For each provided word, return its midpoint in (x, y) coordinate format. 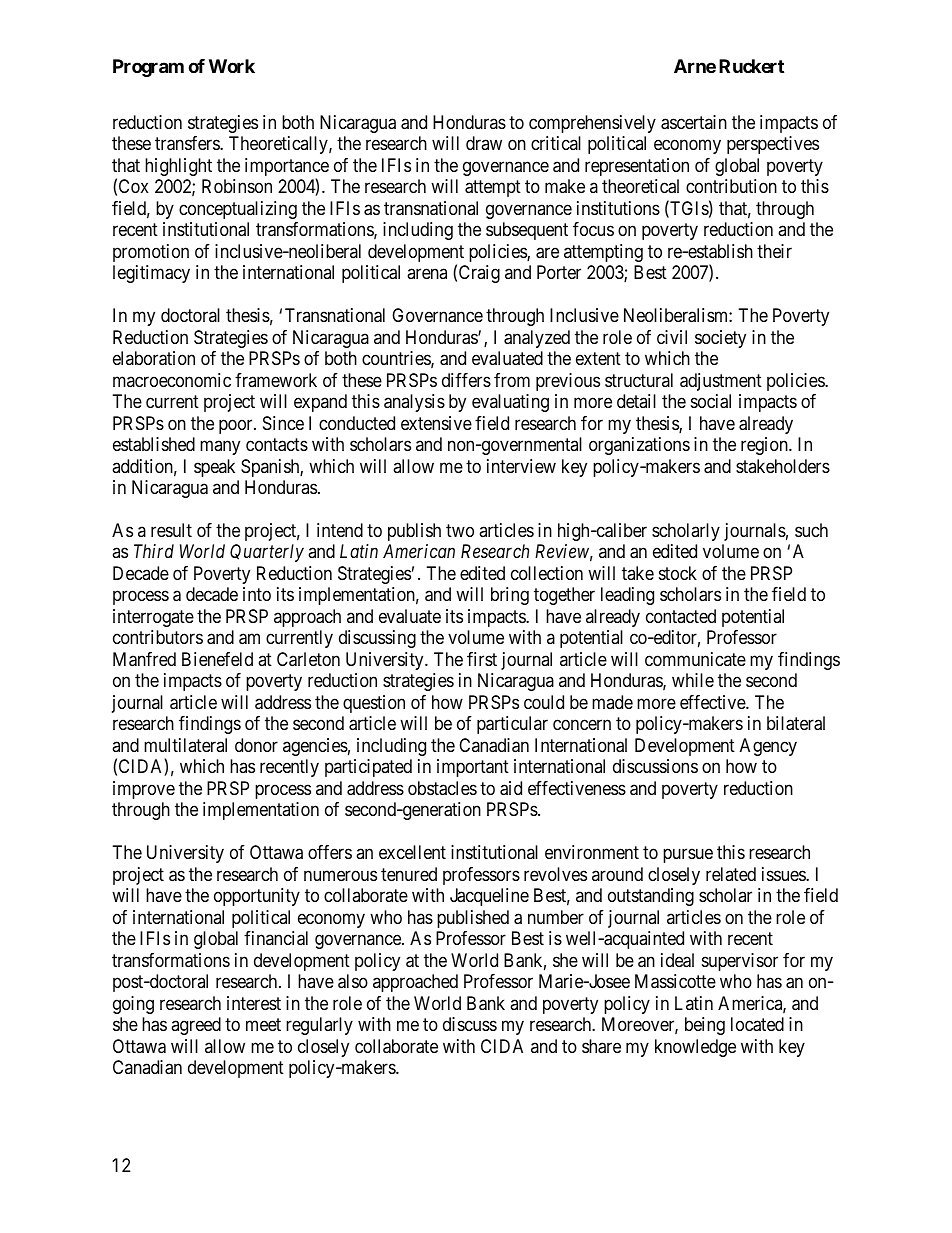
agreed (196, 1026)
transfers (188, 143)
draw (484, 143)
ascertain (694, 122)
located (757, 1024)
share (601, 1046)
